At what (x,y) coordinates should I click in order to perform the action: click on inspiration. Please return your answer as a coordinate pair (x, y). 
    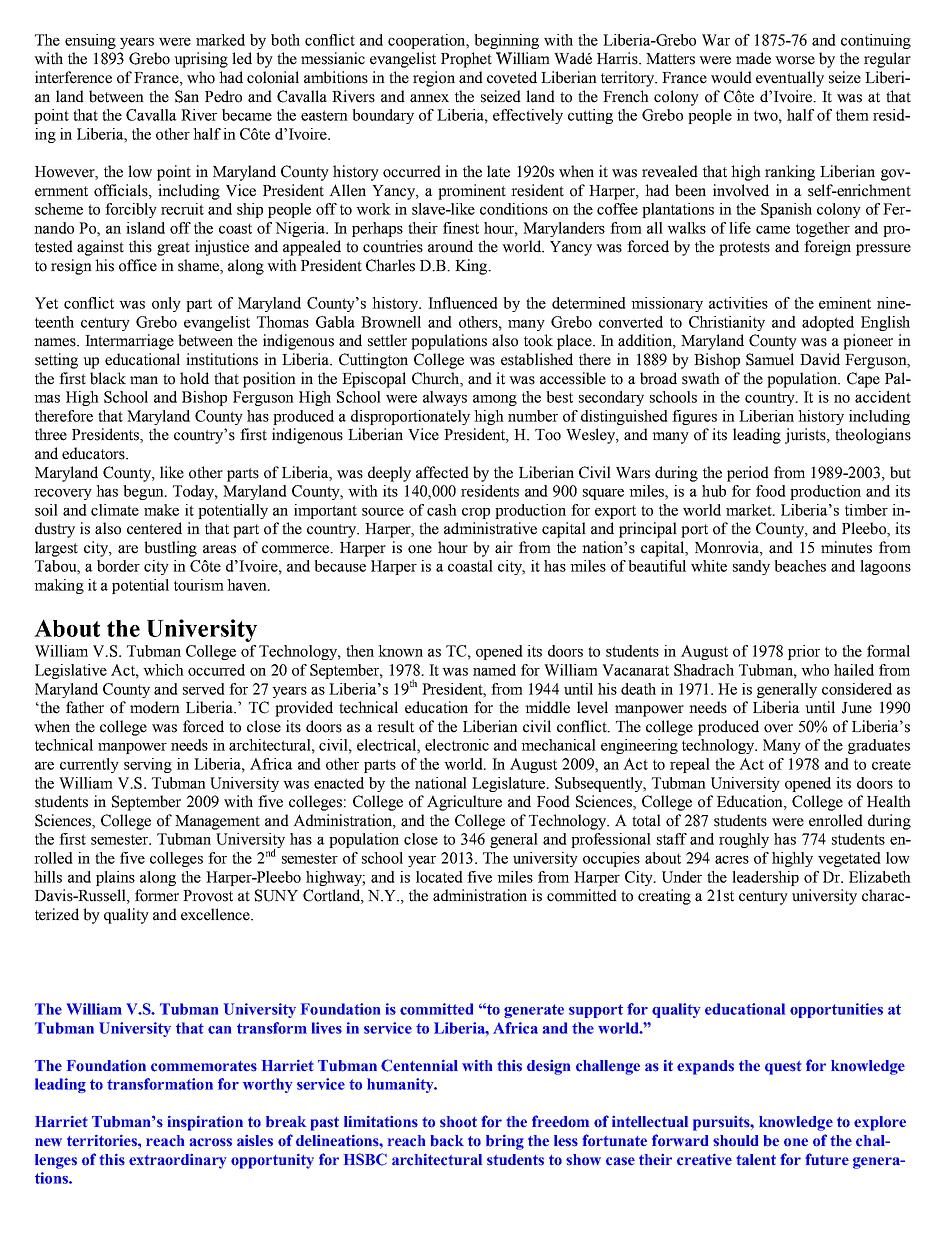
    Looking at the image, I should click on (205, 1123).
